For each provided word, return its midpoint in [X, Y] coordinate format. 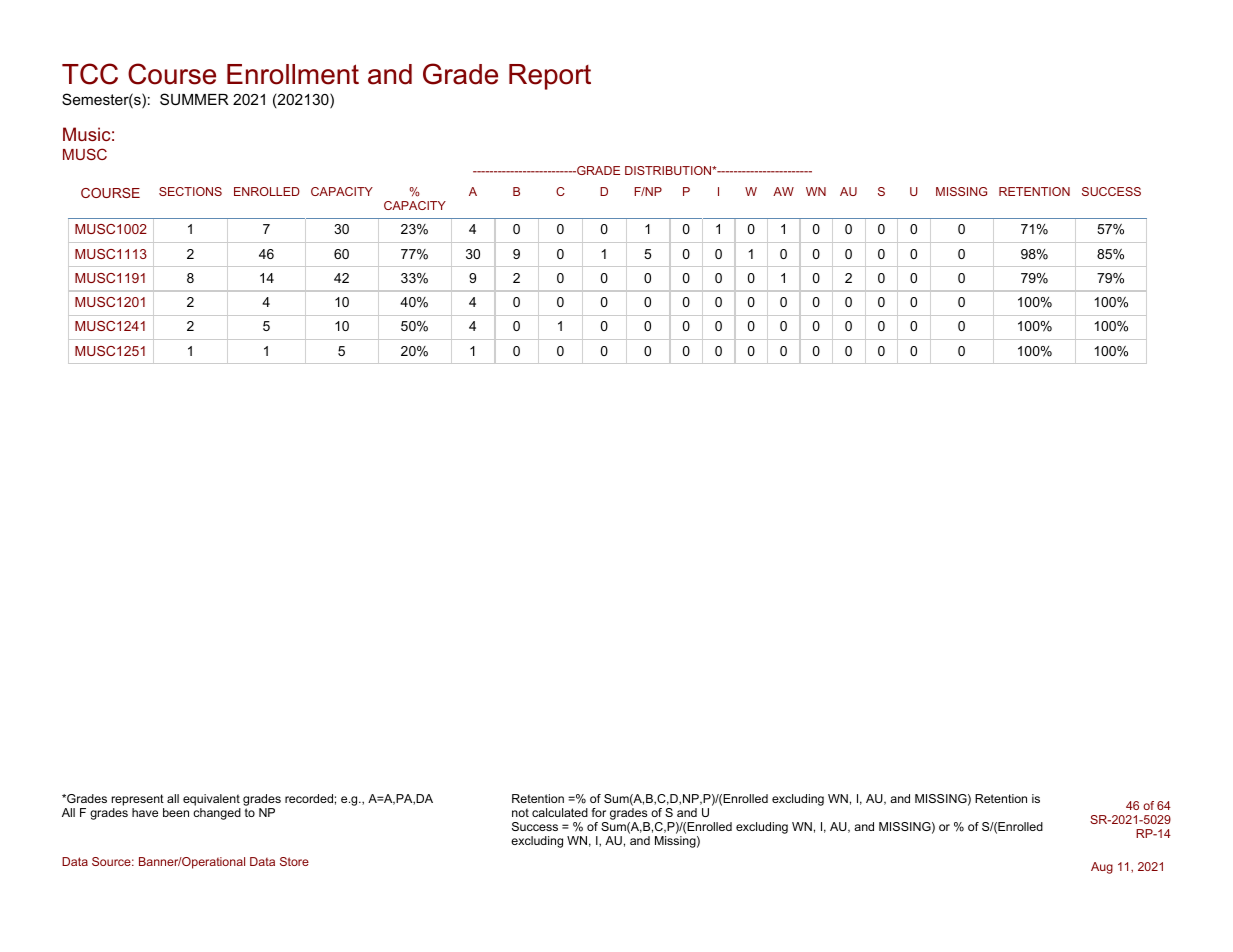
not [520, 812]
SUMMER [194, 99]
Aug [1102, 868]
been [176, 812]
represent [138, 800]
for [599, 812]
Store [294, 861]
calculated [560, 812]
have [145, 812]
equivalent [211, 800]
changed [217, 814]
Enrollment [293, 74]
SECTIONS [190, 191]
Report [550, 77]
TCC [90, 74]
